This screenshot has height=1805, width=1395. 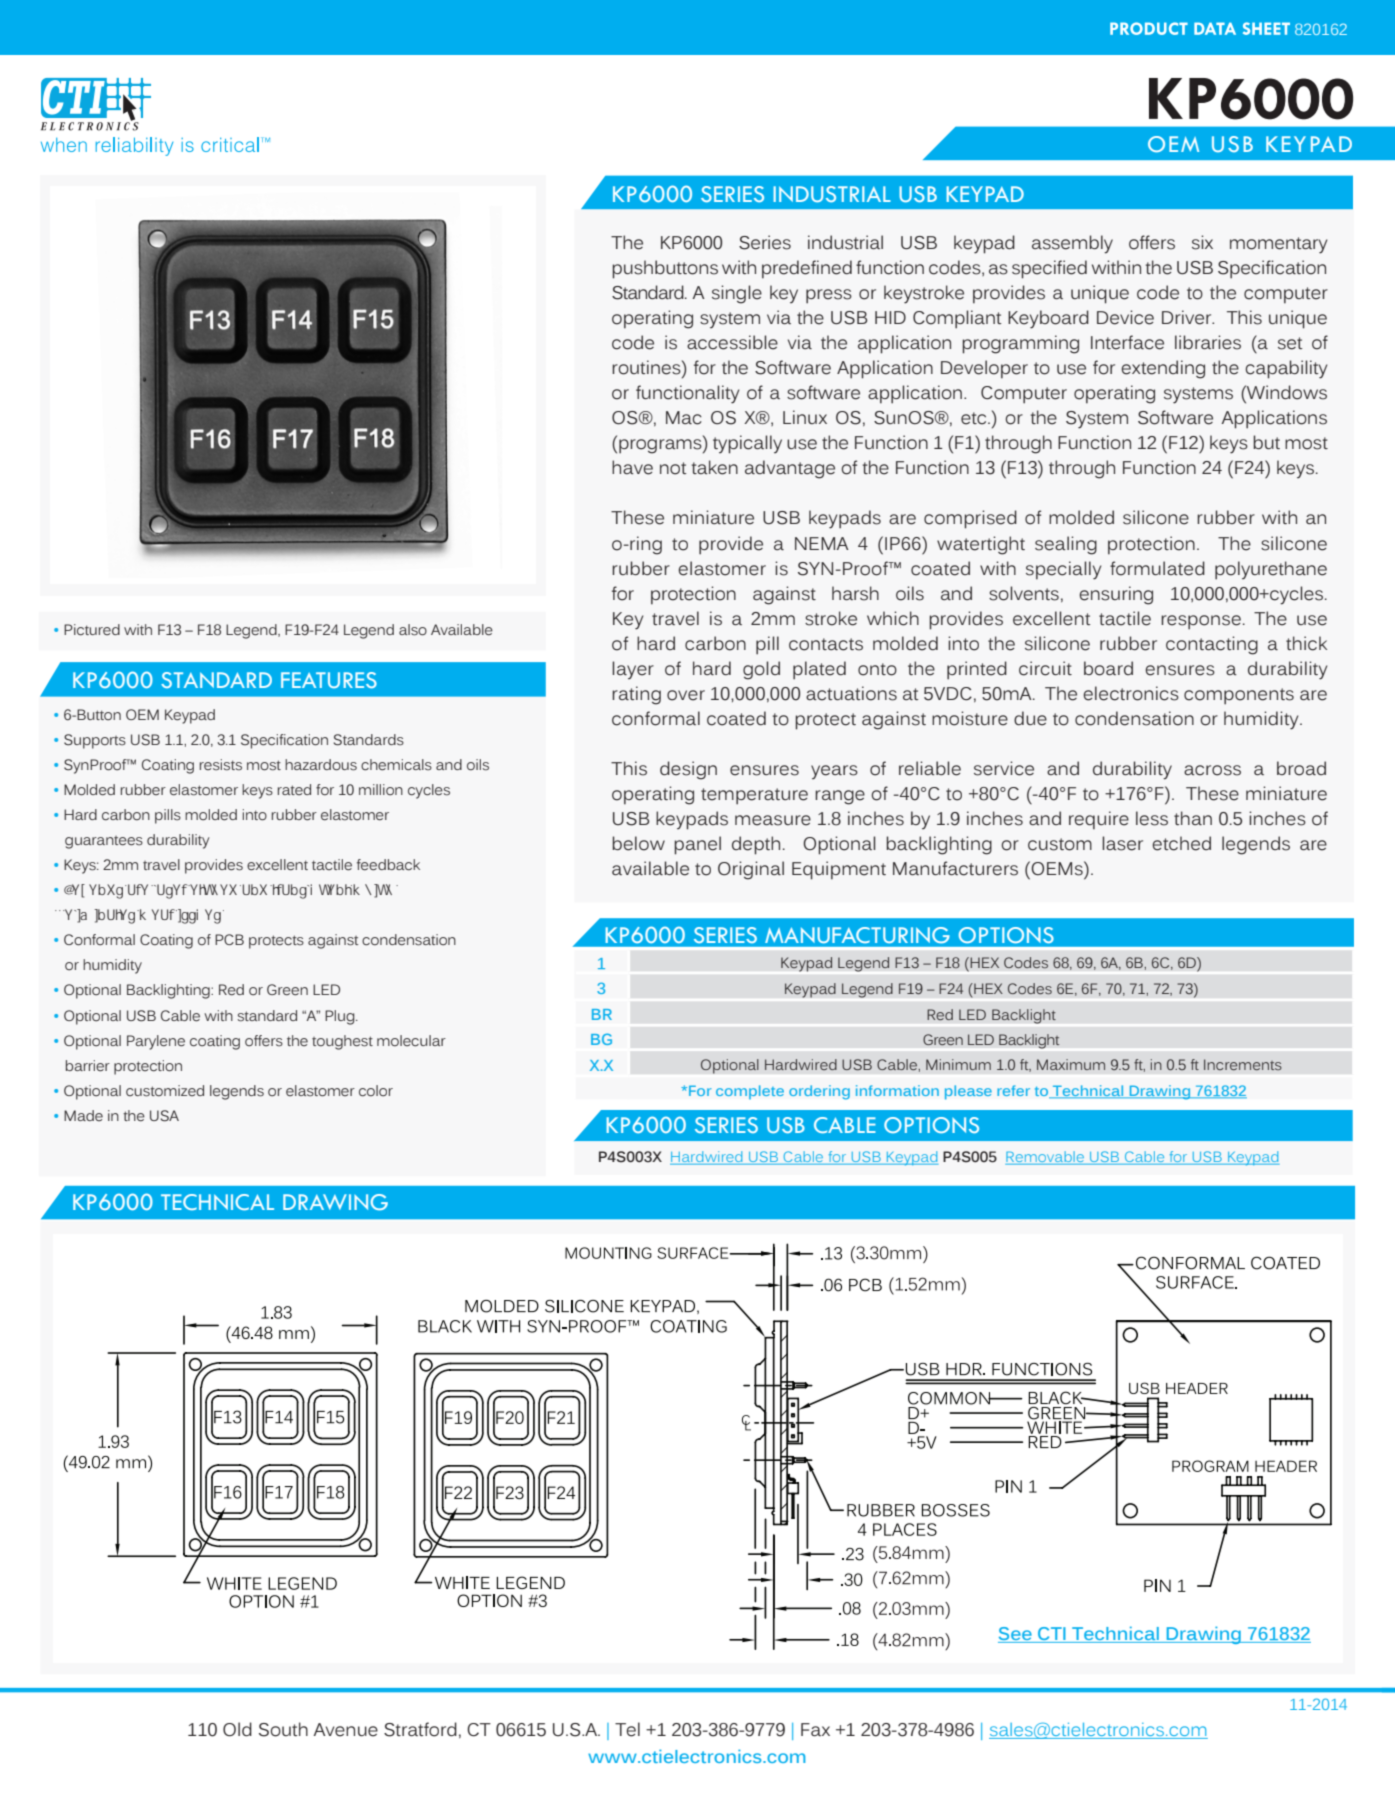 I want to click on Tel, so click(x=627, y=1729).
